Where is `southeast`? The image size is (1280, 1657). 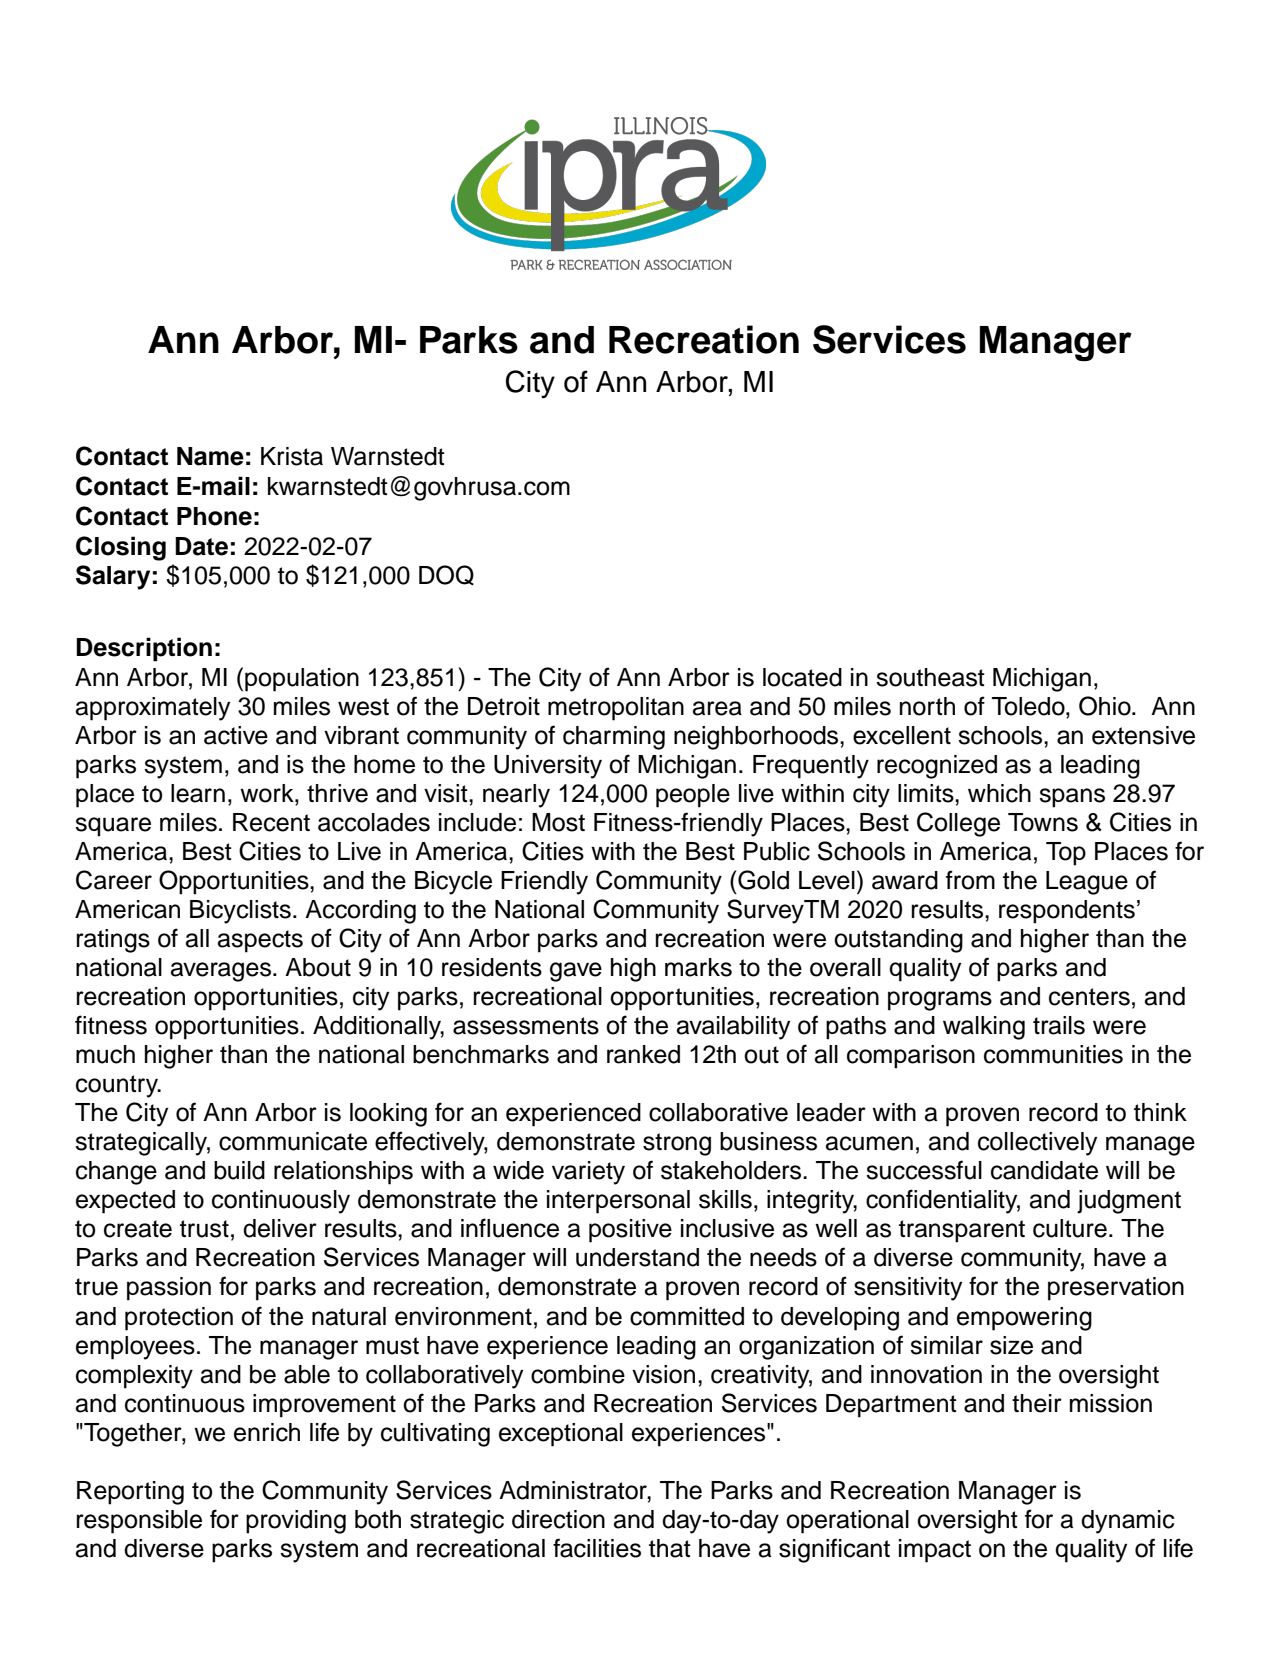 southeast is located at coordinates (930, 677).
